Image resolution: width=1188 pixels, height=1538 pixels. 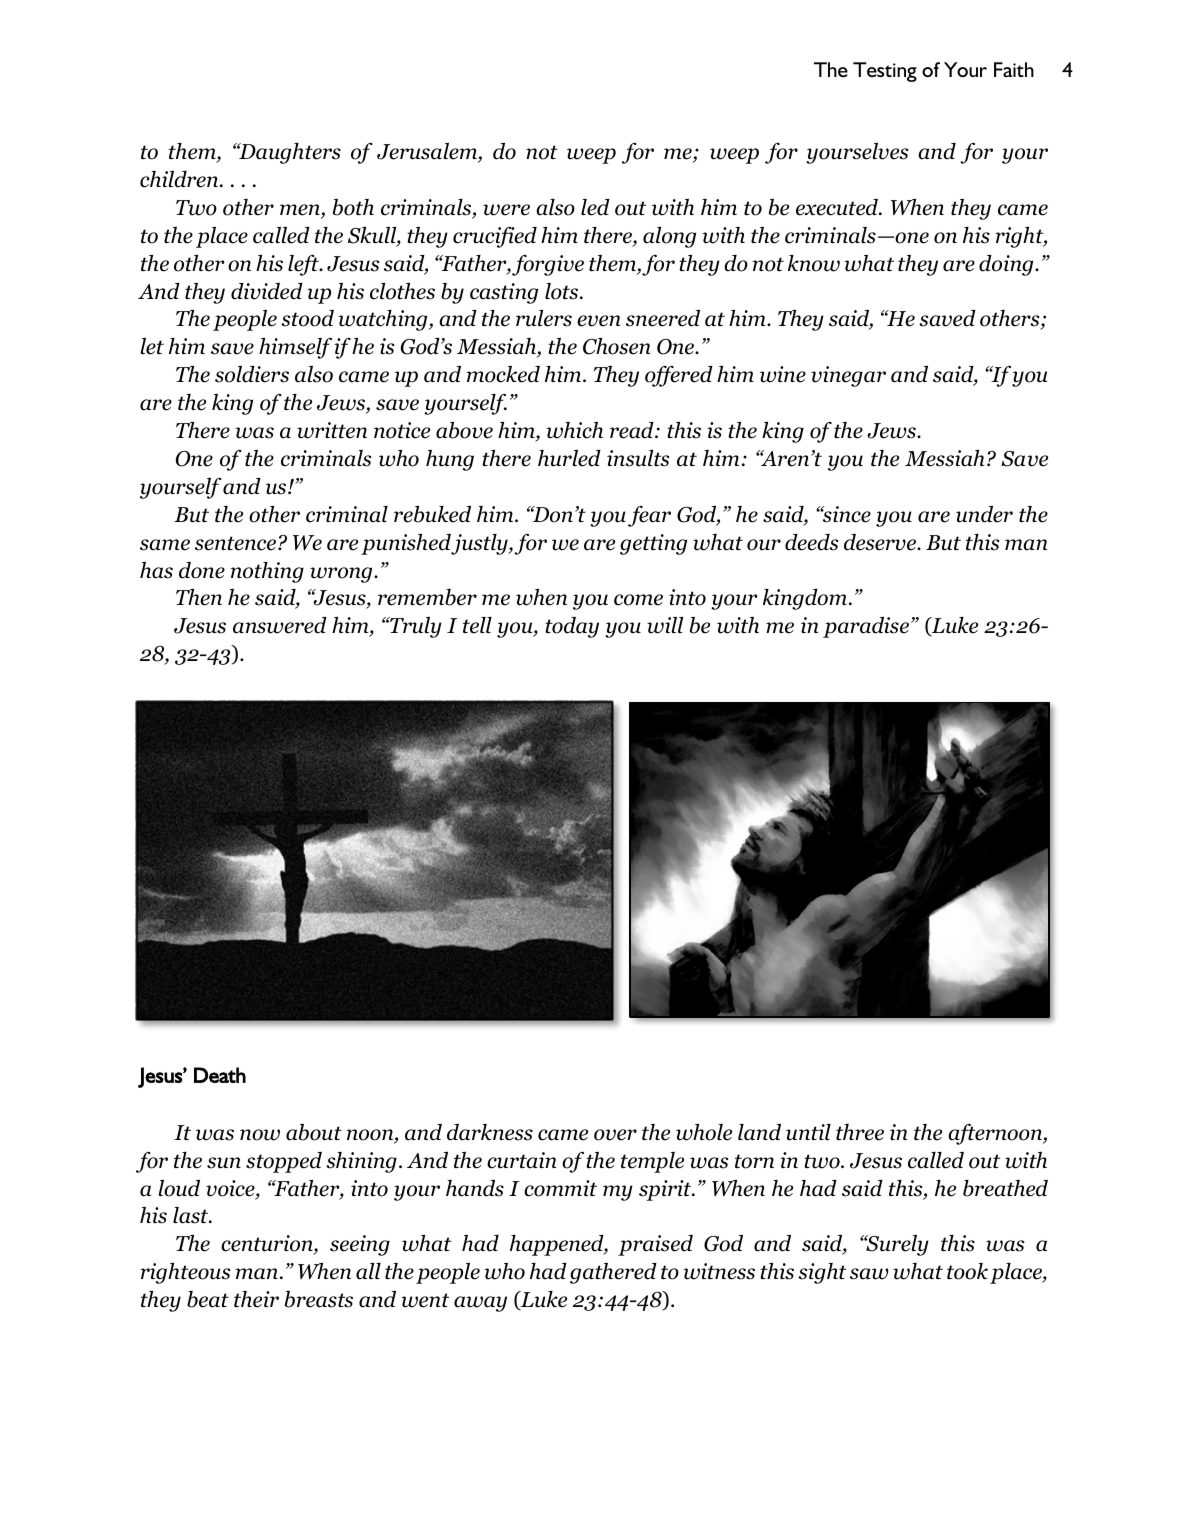 I want to click on paradise, so click(x=866, y=627).
